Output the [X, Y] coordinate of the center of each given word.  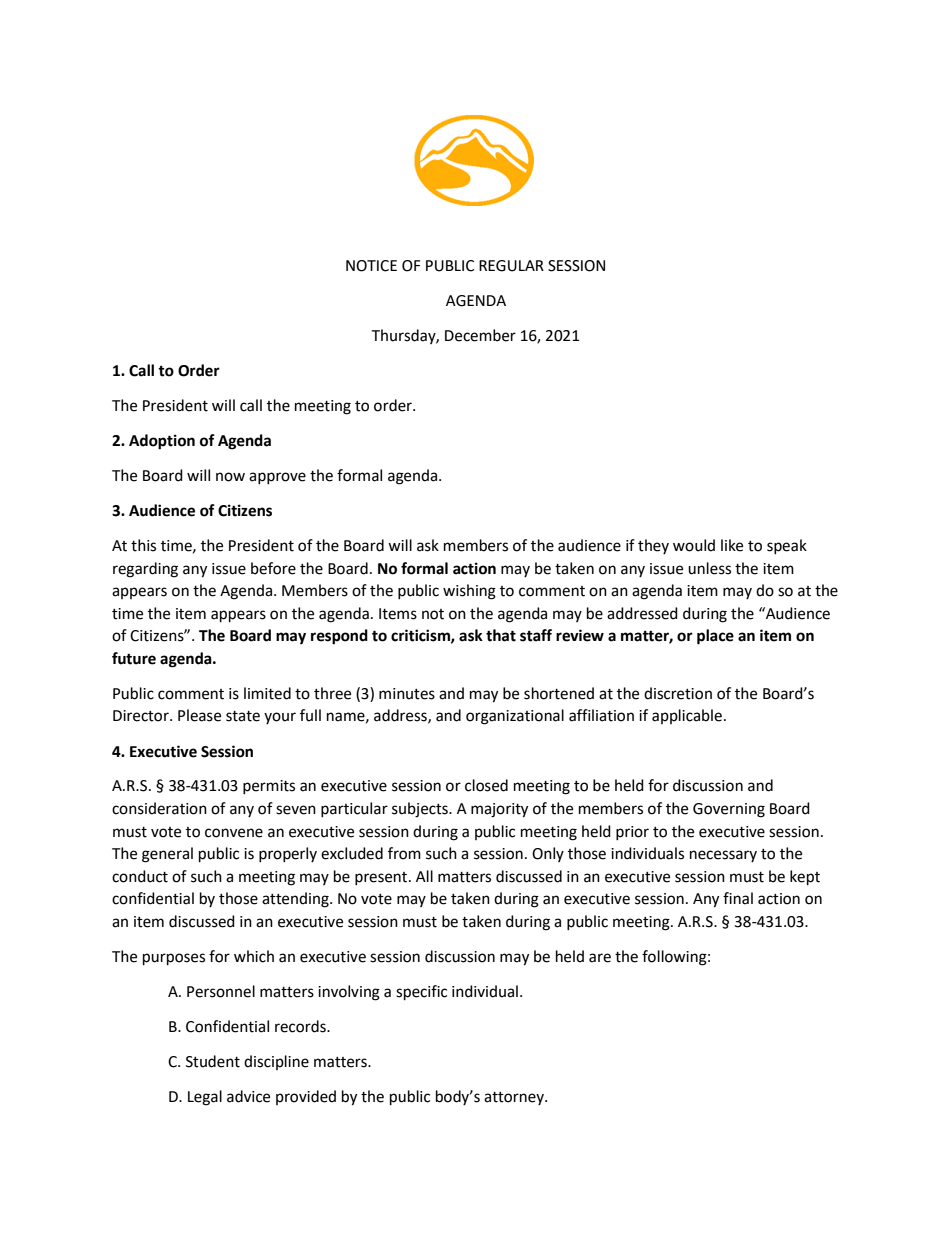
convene [234, 833]
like [732, 545]
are [600, 958]
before [273, 568]
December [480, 335]
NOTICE [371, 266]
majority [499, 810]
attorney [515, 1098]
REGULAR [511, 266]
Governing [729, 810]
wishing [469, 592]
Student [213, 1061]
